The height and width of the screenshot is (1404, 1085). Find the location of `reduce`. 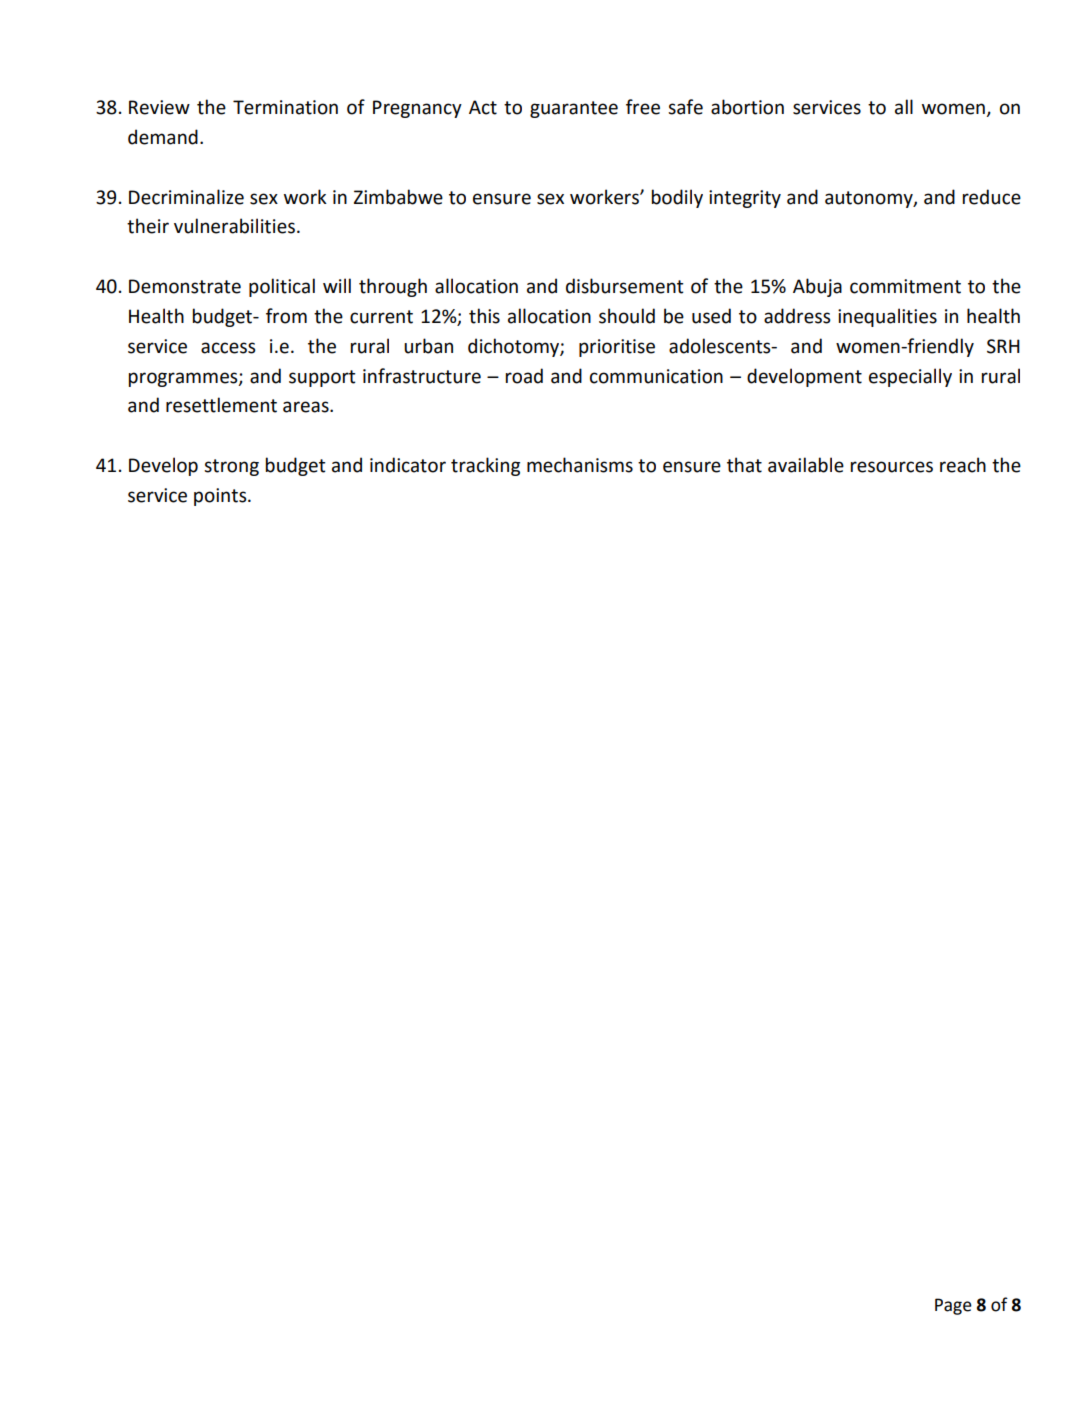

reduce is located at coordinates (992, 197).
